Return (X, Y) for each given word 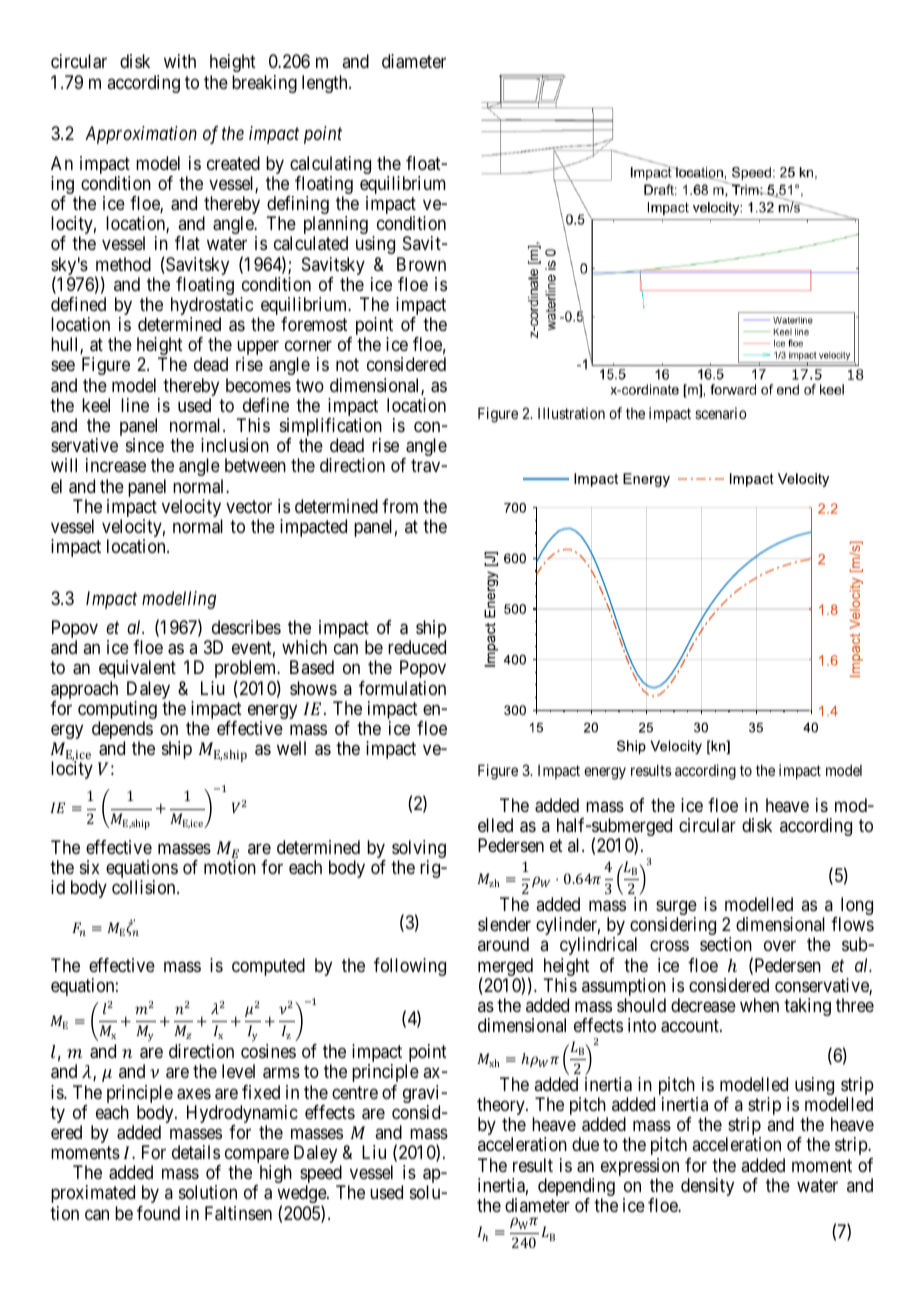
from (400, 506)
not (347, 365)
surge (676, 909)
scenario (721, 413)
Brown (421, 264)
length (326, 84)
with (180, 61)
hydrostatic (212, 307)
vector (249, 506)
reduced (417, 647)
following (410, 967)
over (780, 946)
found (158, 1213)
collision (145, 887)
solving (419, 850)
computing (117, 711)
